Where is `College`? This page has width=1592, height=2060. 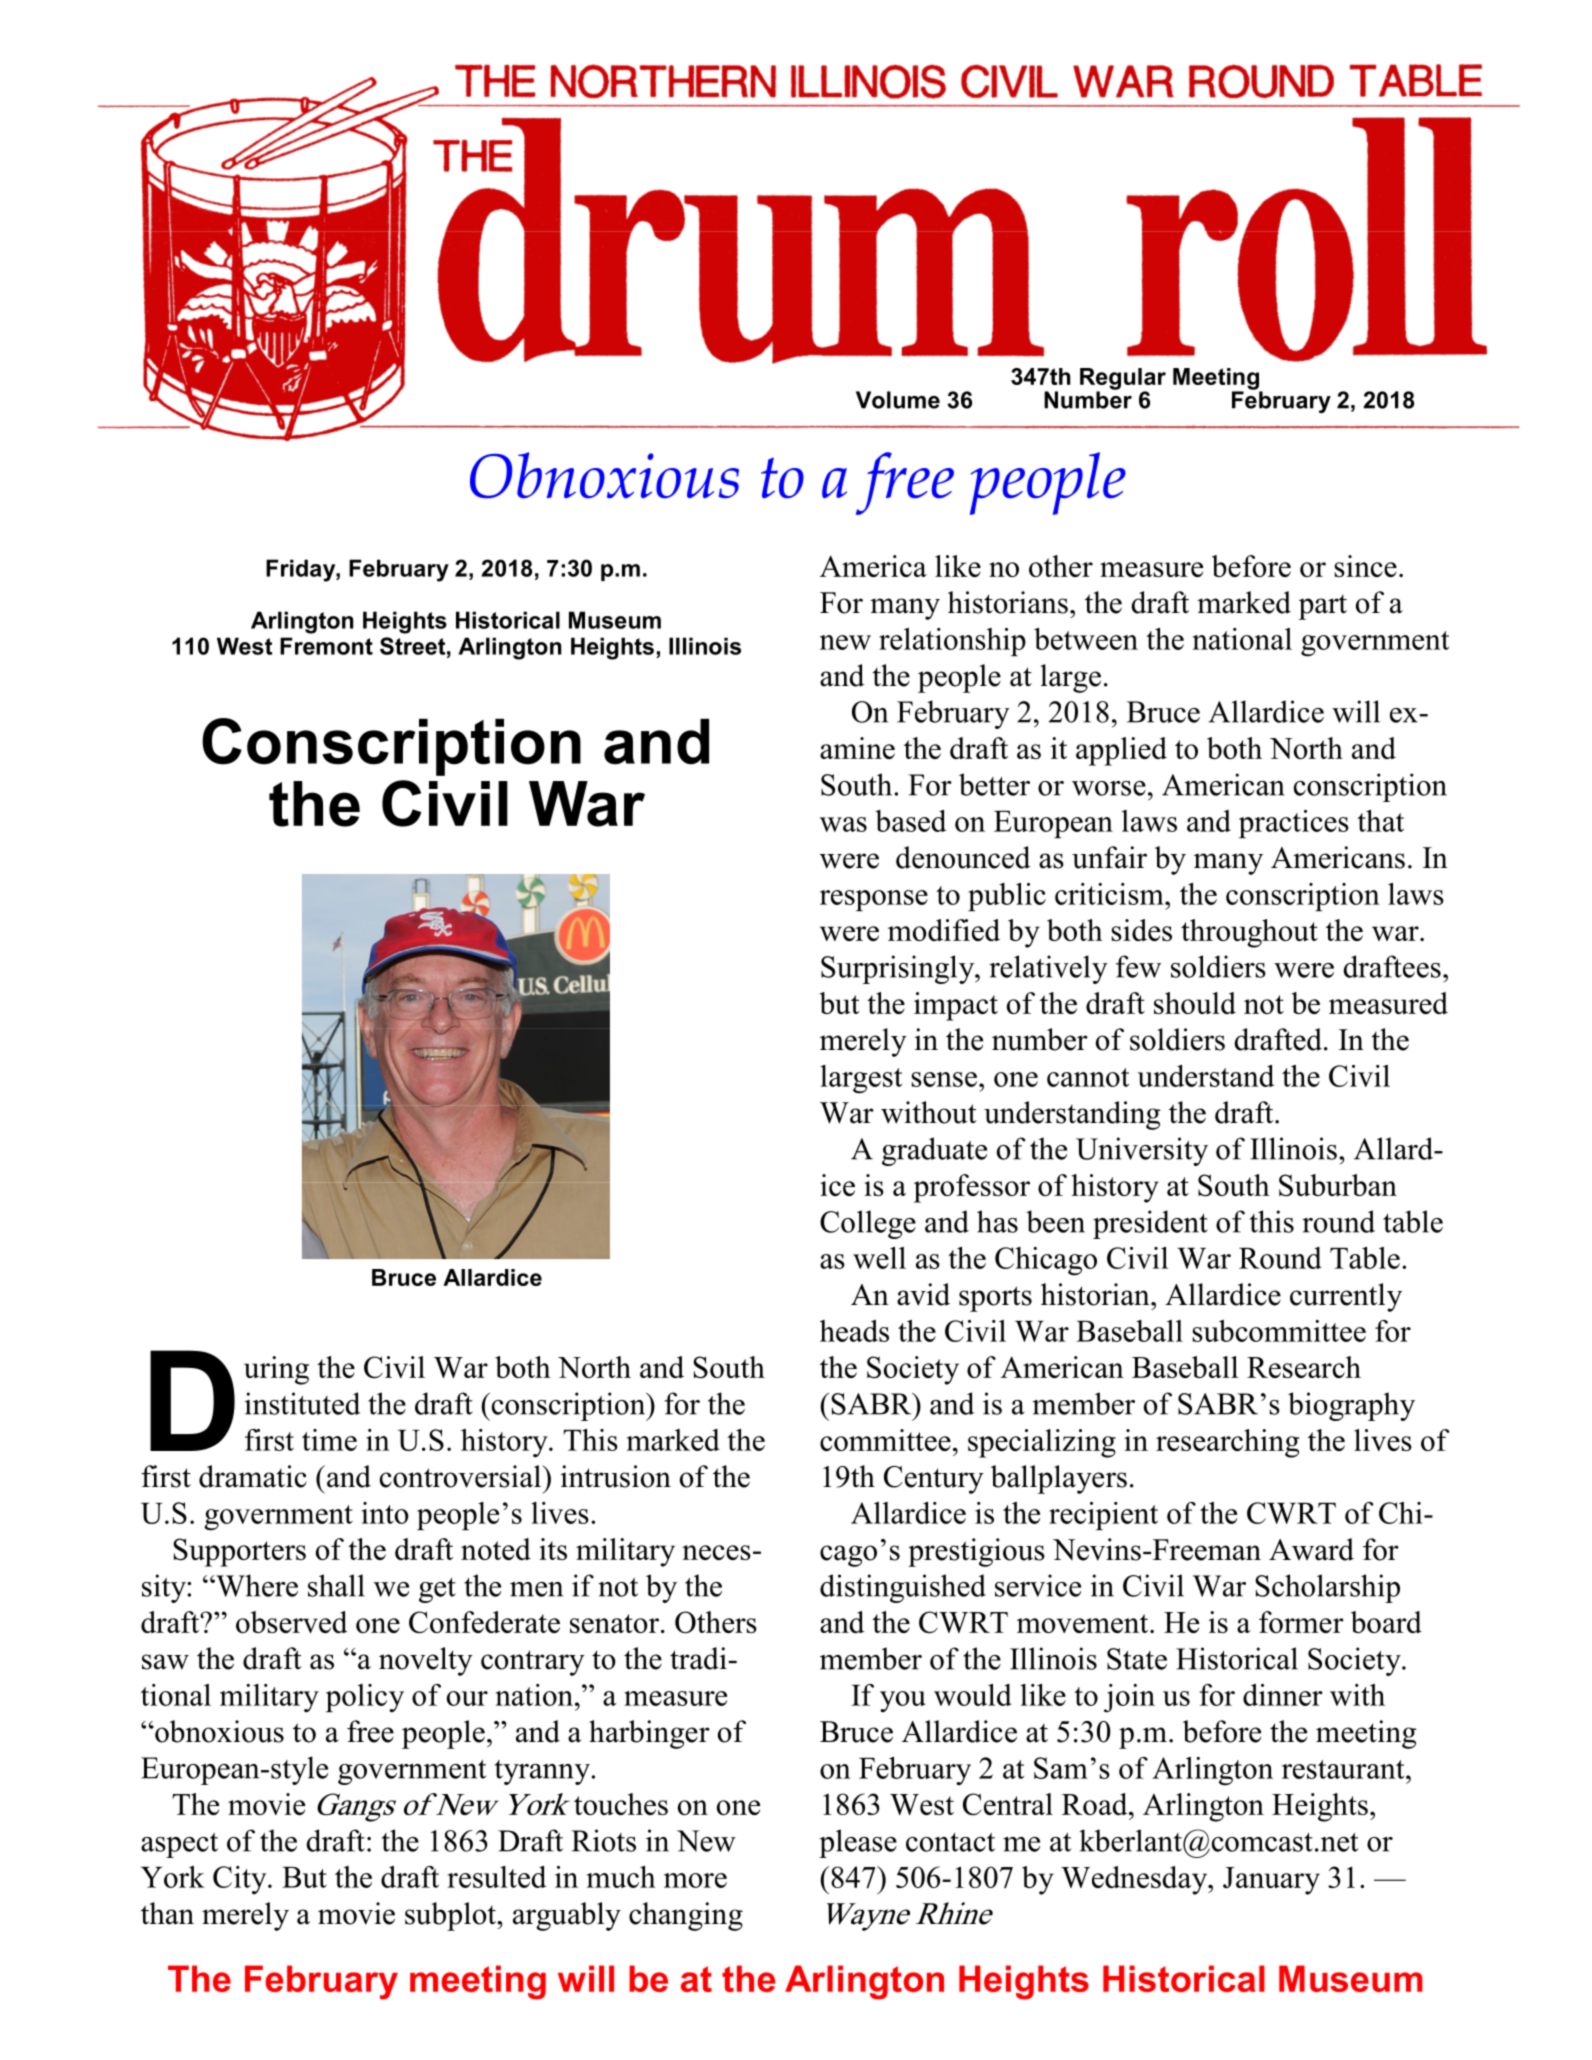
College is located at coordinates (868, 1224).
